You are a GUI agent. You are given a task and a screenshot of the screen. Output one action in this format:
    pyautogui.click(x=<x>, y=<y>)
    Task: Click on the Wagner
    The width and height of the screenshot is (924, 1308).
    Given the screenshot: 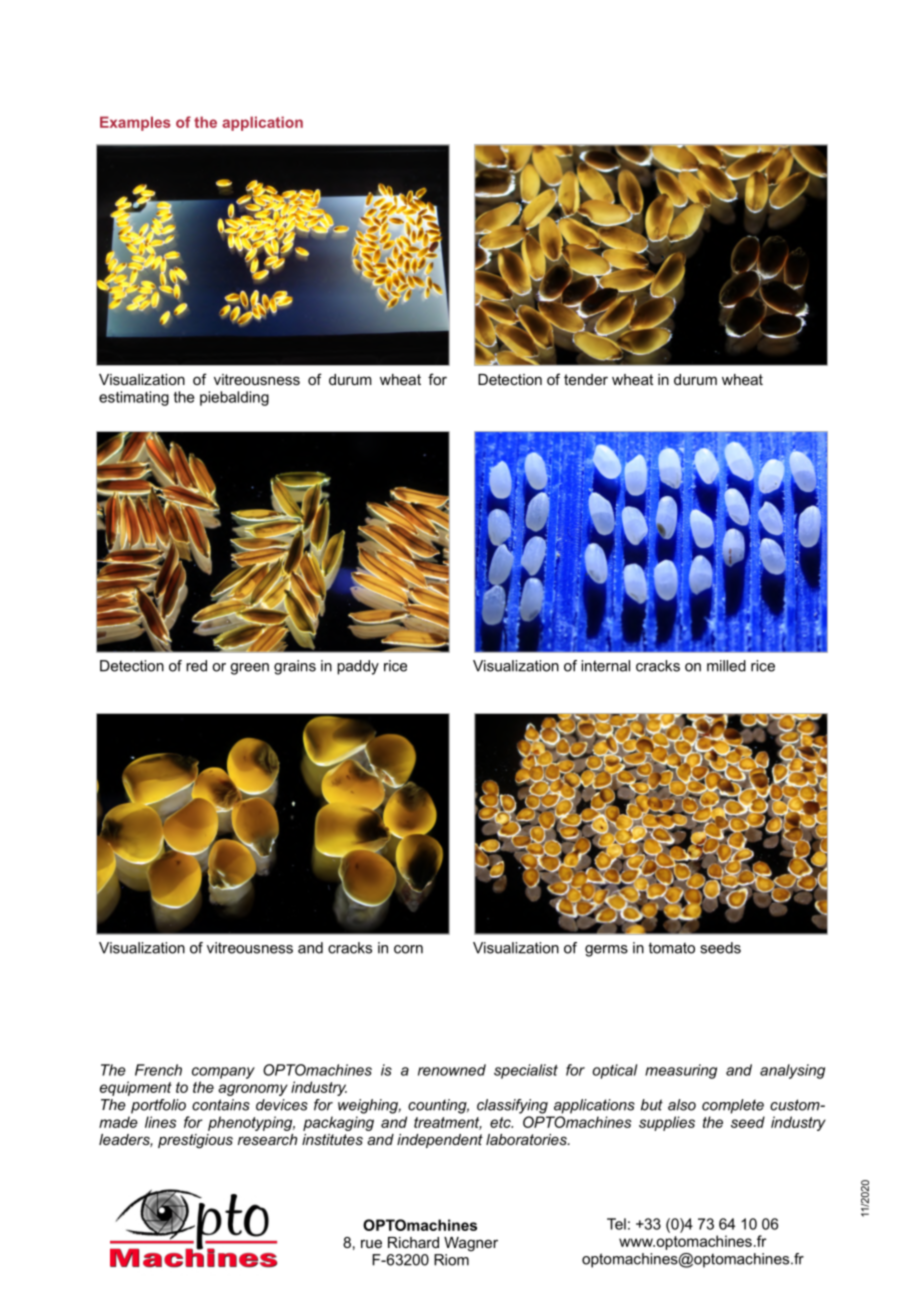 What is the action you would take?
    pyautogui.click(x=471, y=1244)
